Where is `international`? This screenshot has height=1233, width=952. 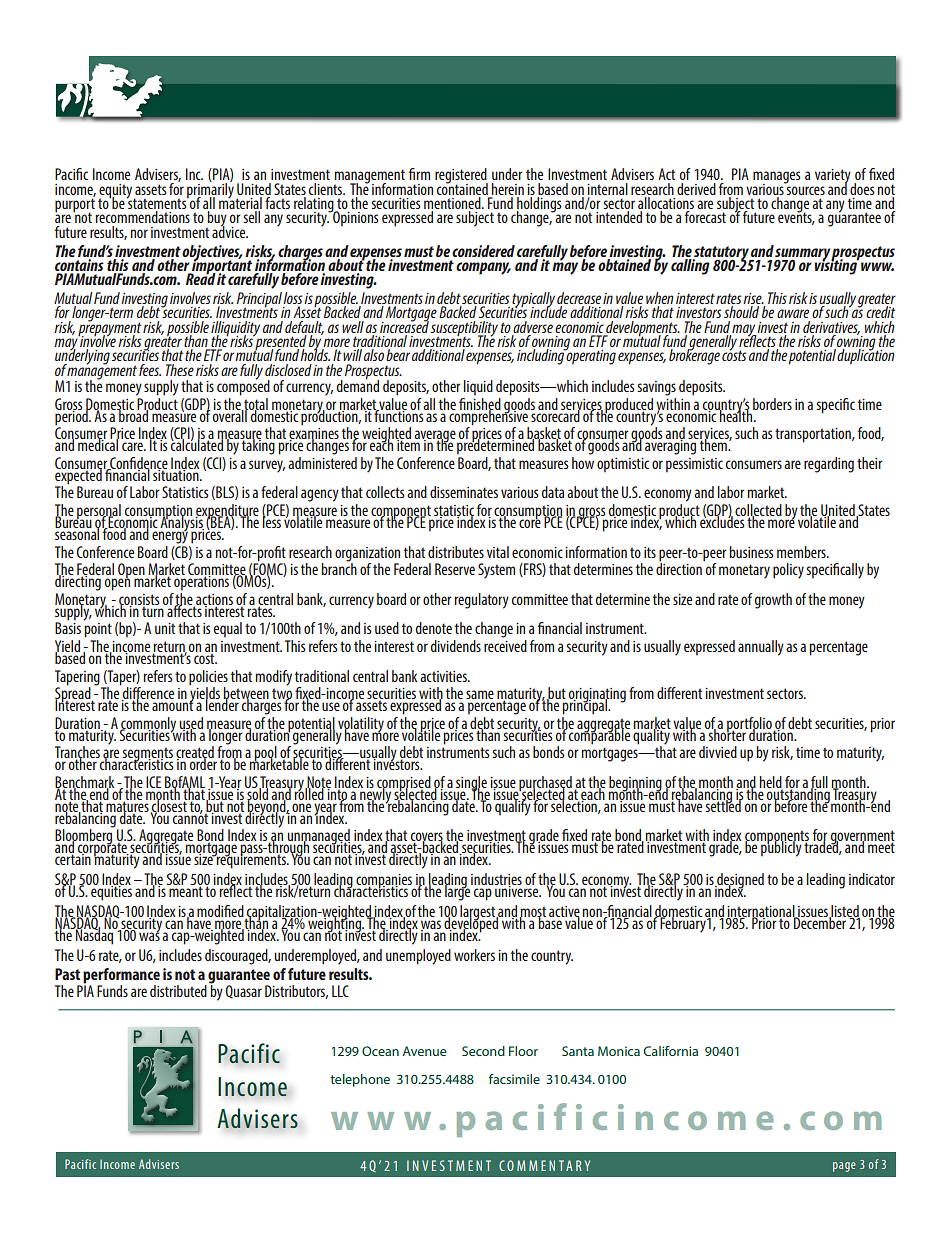 international is located at coordinates (761, 912).
